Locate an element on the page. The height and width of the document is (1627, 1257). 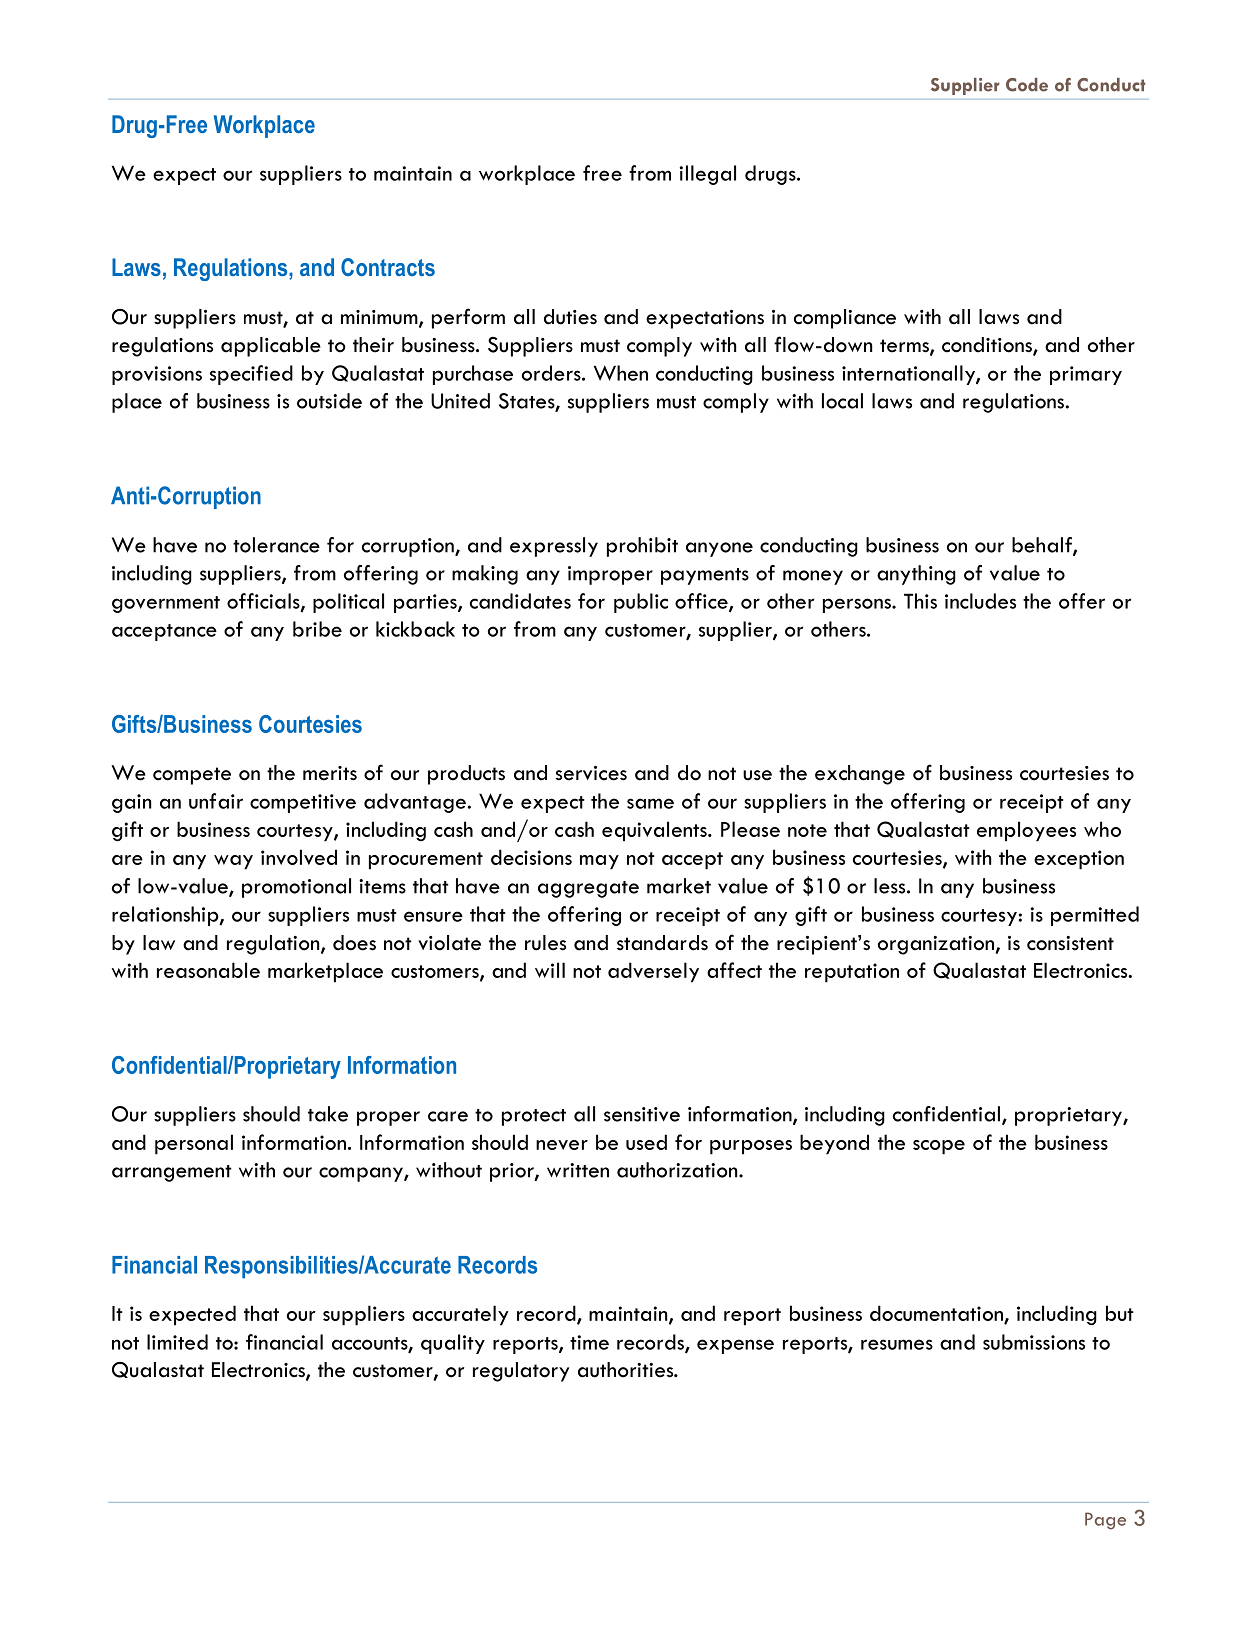
When is located at coordinates (621, 373).
